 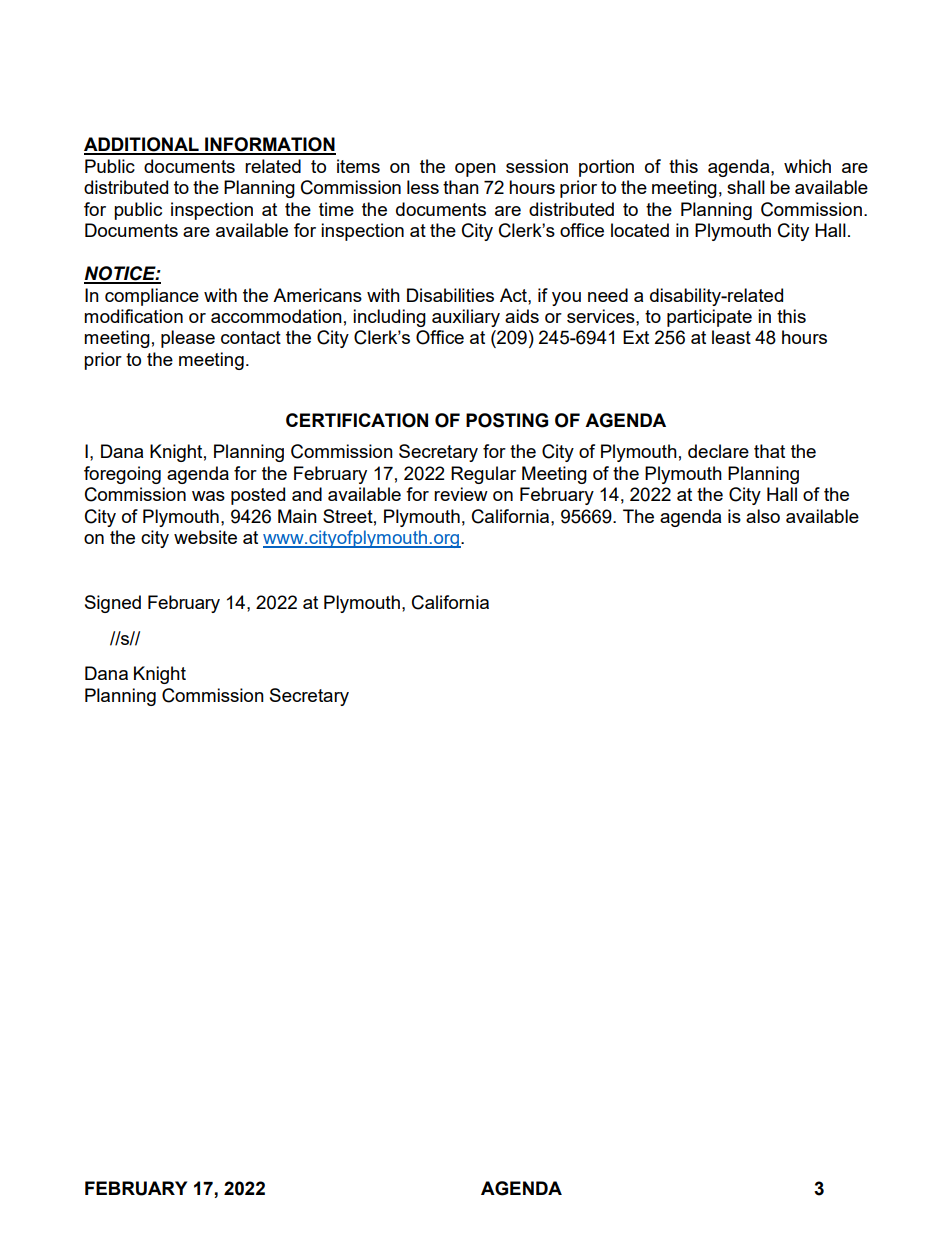 I want to click on ADDITIONAL, so click(x=142, y=145).
